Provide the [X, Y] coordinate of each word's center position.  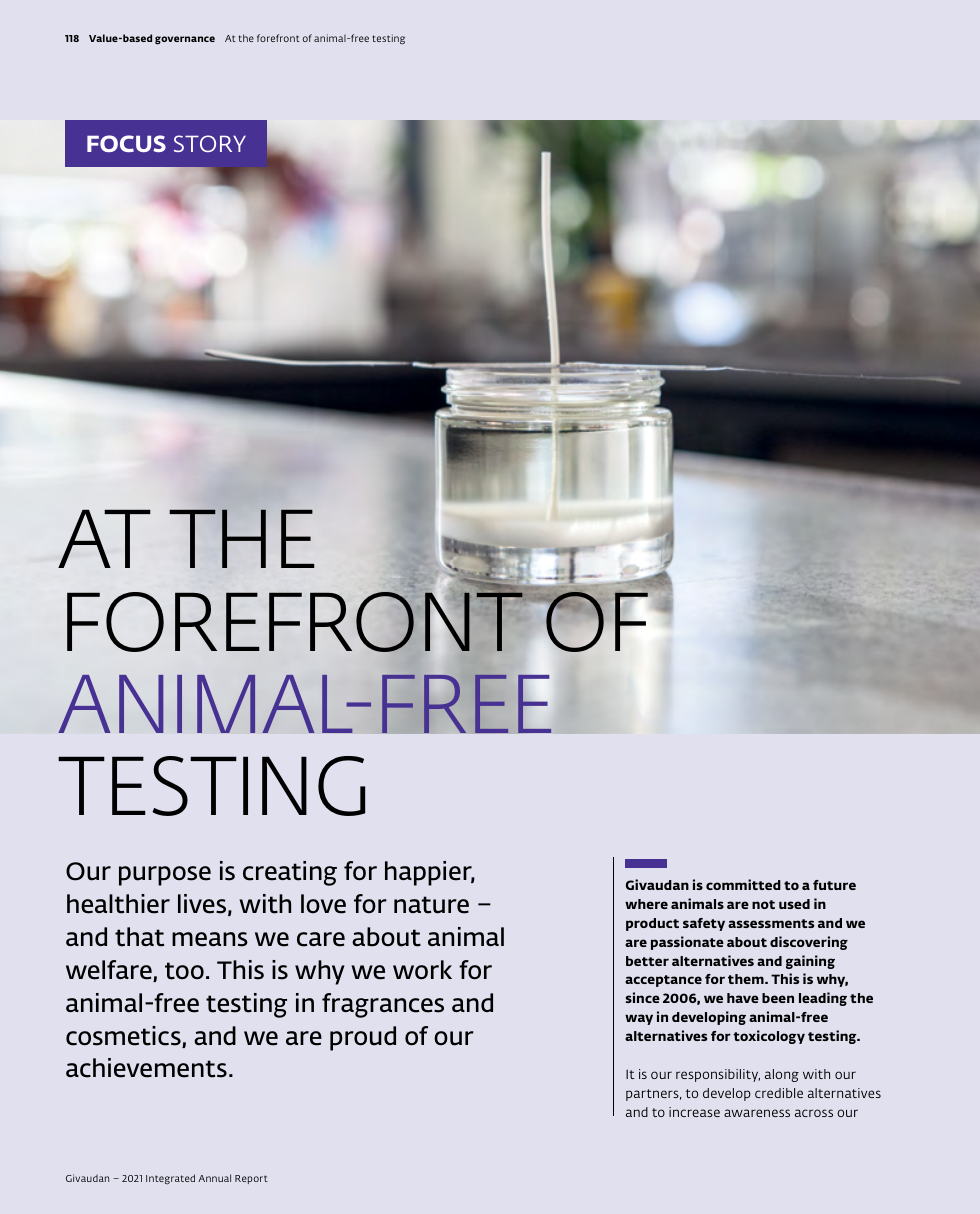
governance [185, 40]
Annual [214, 1178]
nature [431, 905]
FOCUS [126, 143]
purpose [165, 876]
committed [743, 884]
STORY [210, 143]
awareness [757, 1113]
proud [363, 1038]
